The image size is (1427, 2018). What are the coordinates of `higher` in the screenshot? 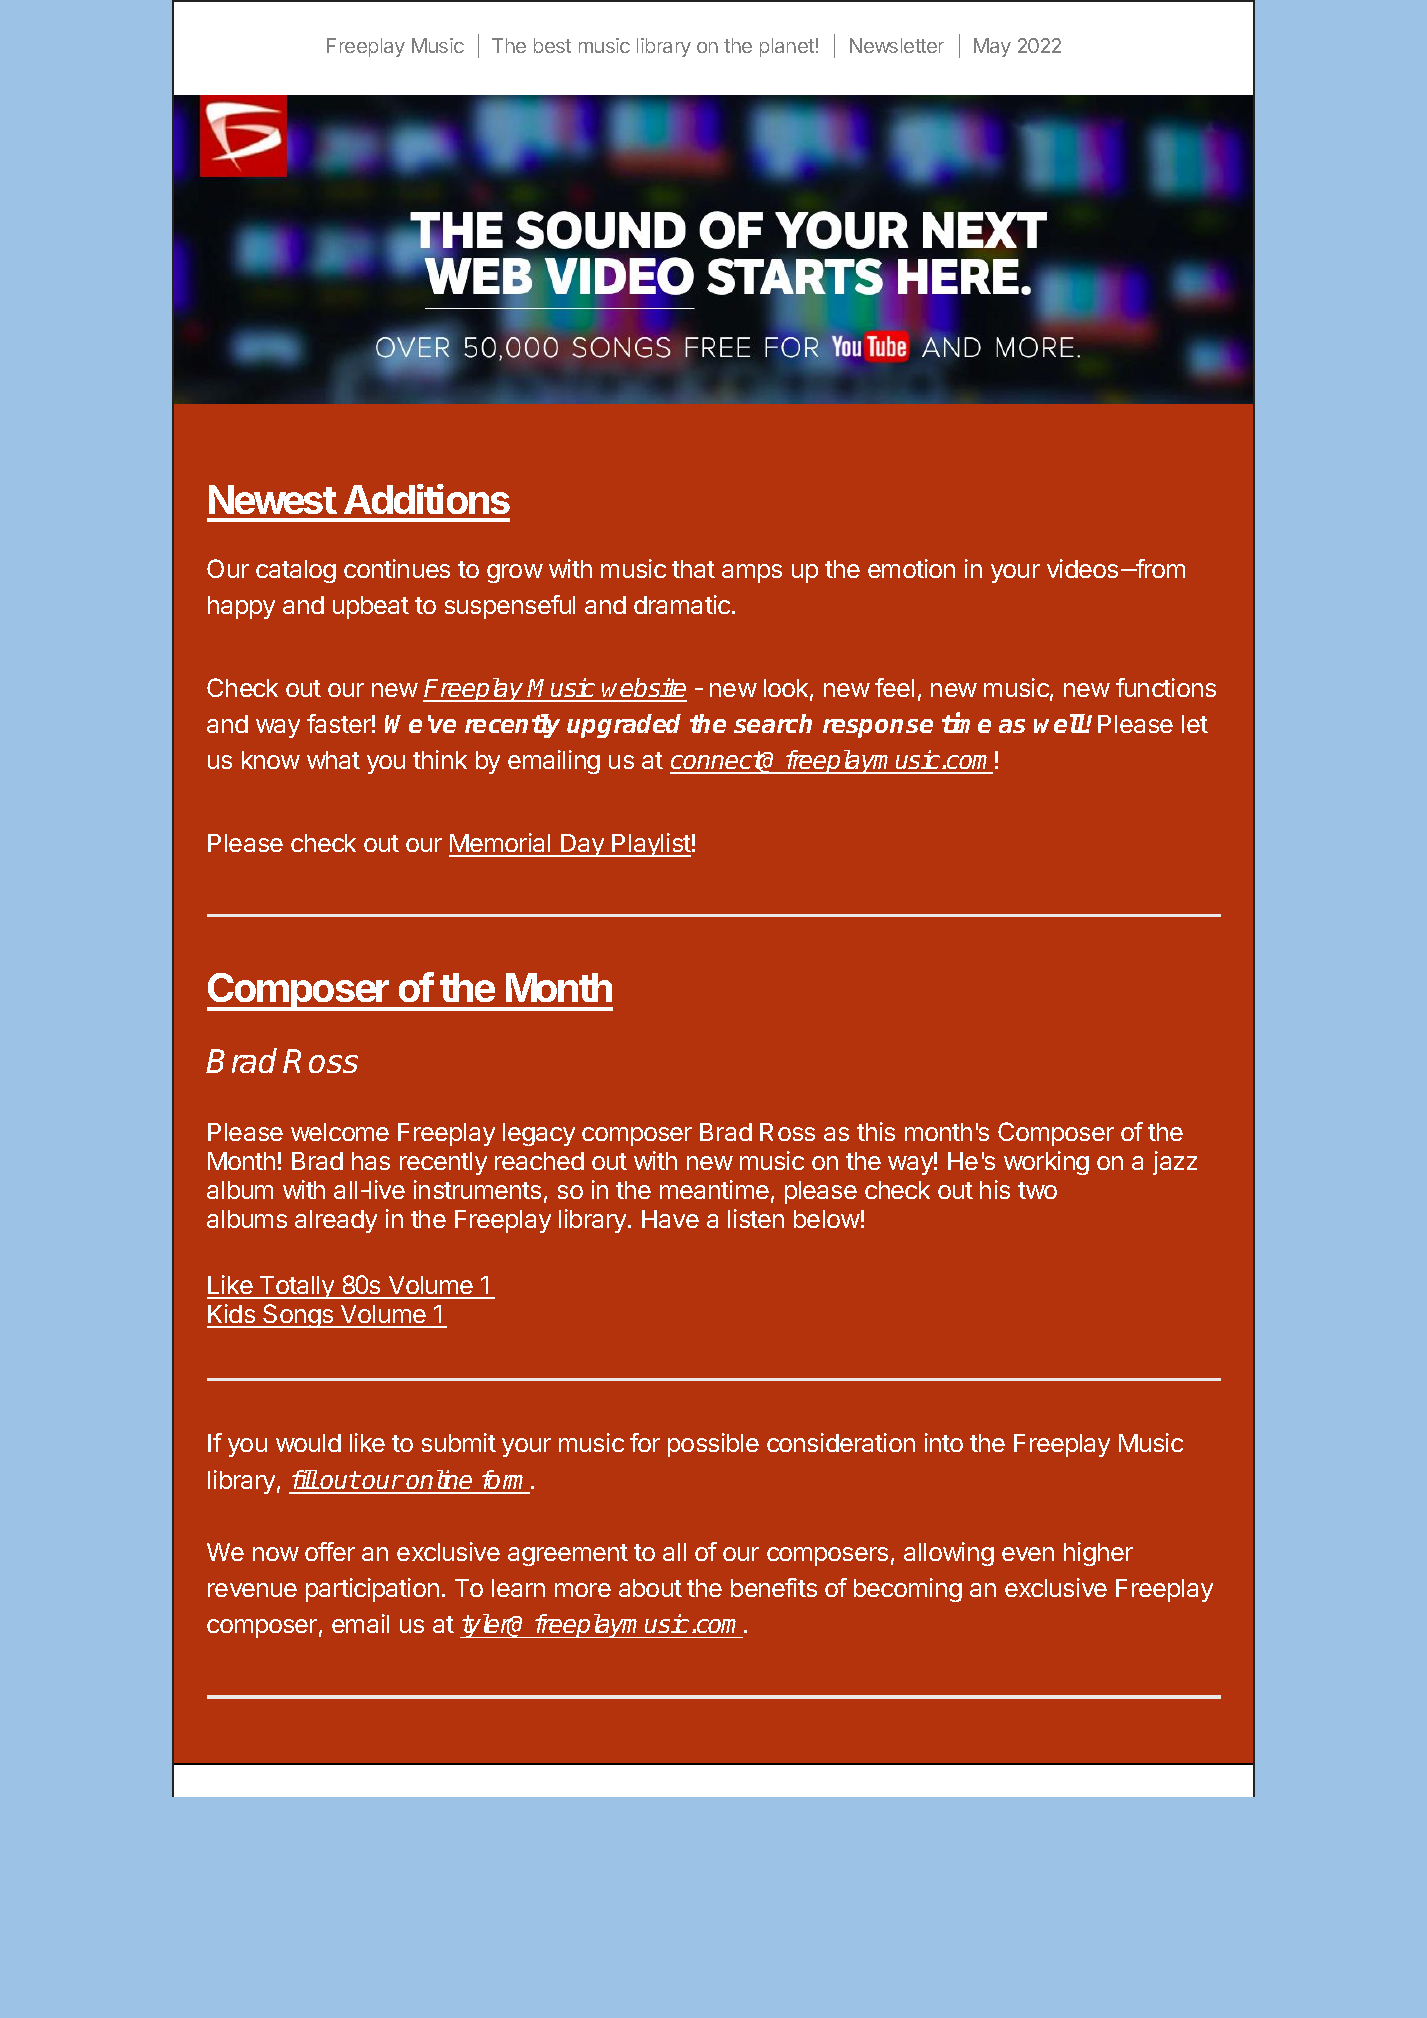 It's located at (1098, 1554).
